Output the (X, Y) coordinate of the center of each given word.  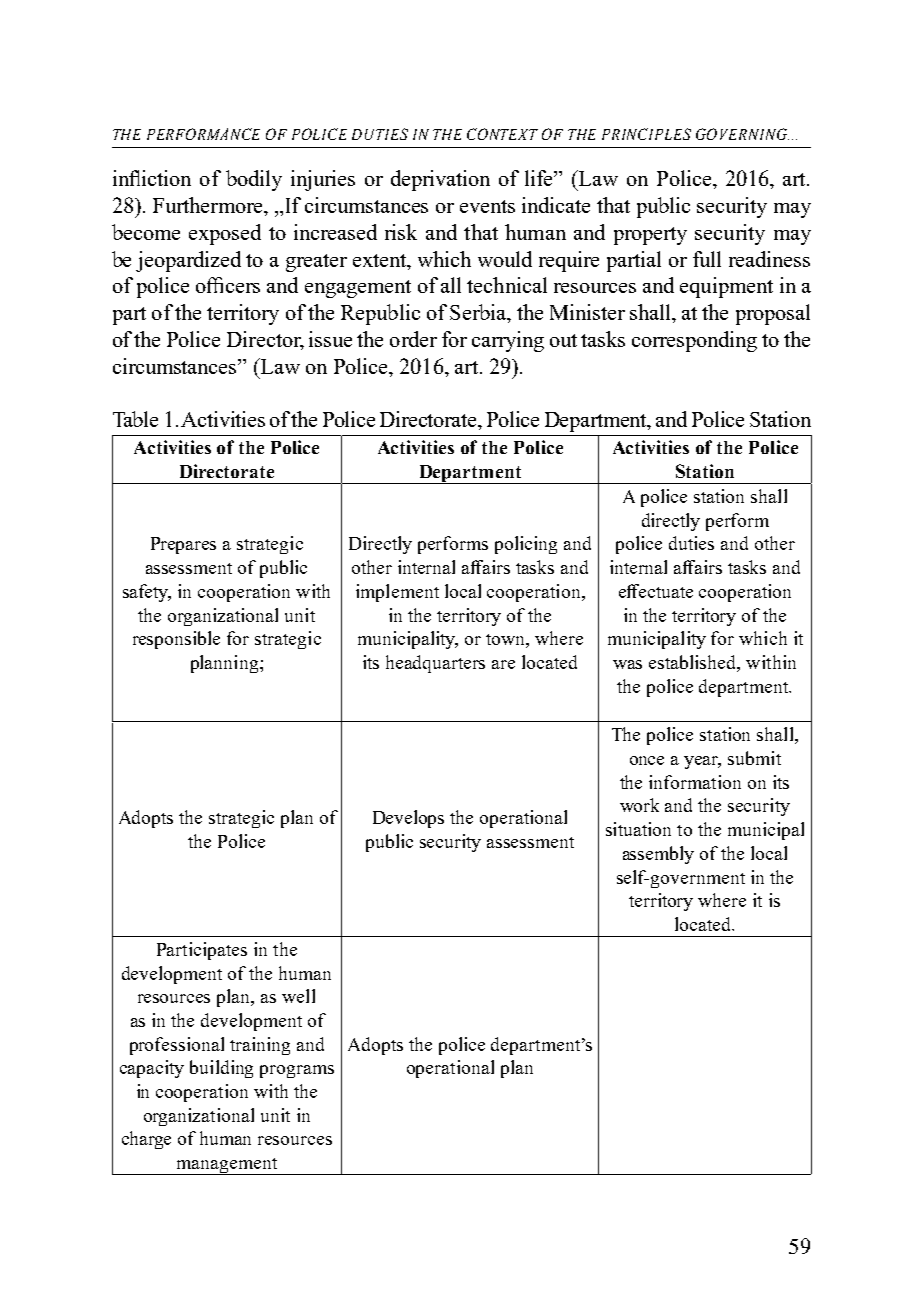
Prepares (183, 545)
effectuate (656, 591)
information (695, 782)
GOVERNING (742, 134)
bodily (254, 180)
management (227, 1166)
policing (526, 545)
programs (297, 1071)
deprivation (440, 180)
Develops (408, 819)
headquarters (435, 664)
